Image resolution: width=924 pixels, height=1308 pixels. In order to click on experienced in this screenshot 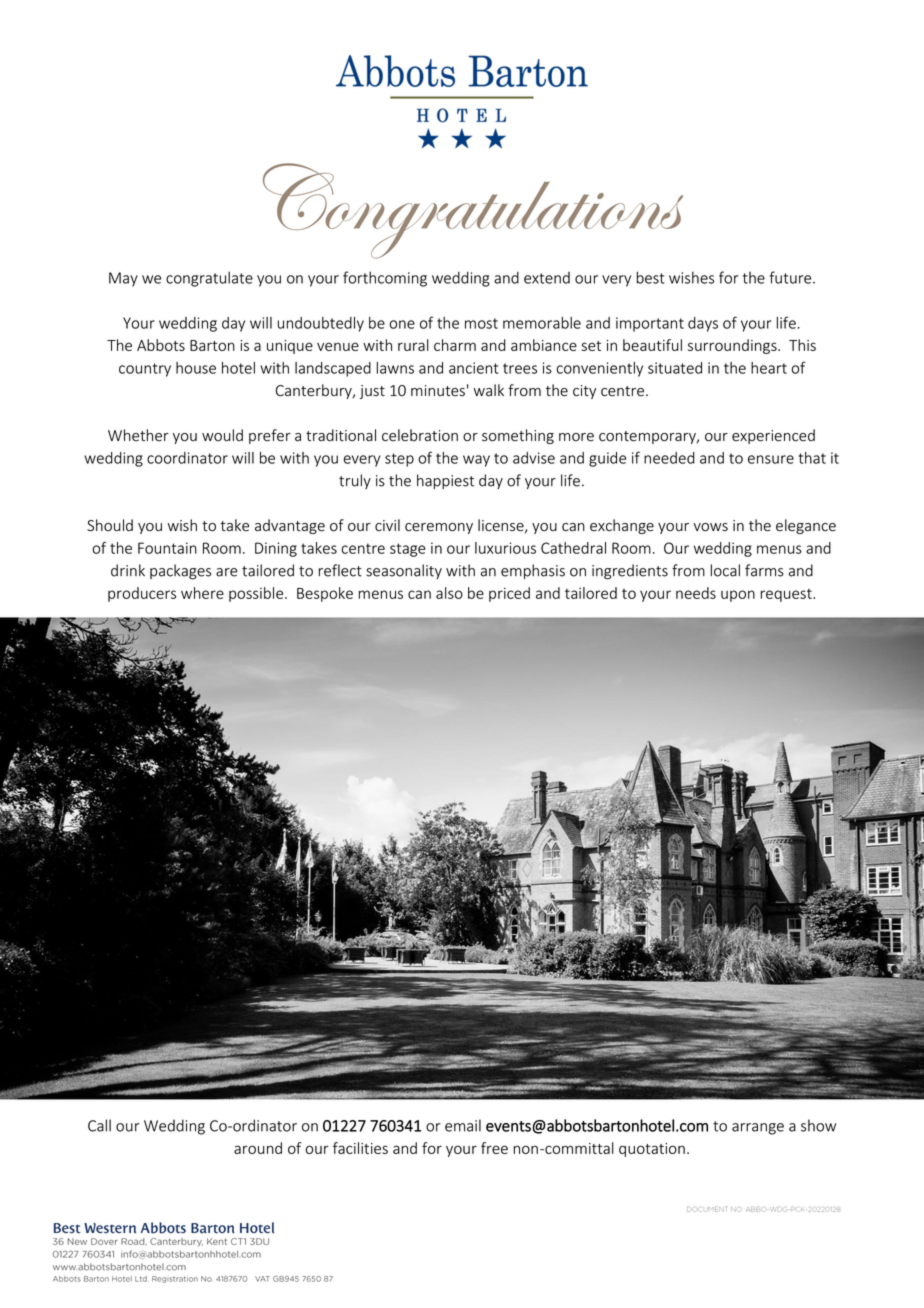, I will do `click(773, 436)`.
